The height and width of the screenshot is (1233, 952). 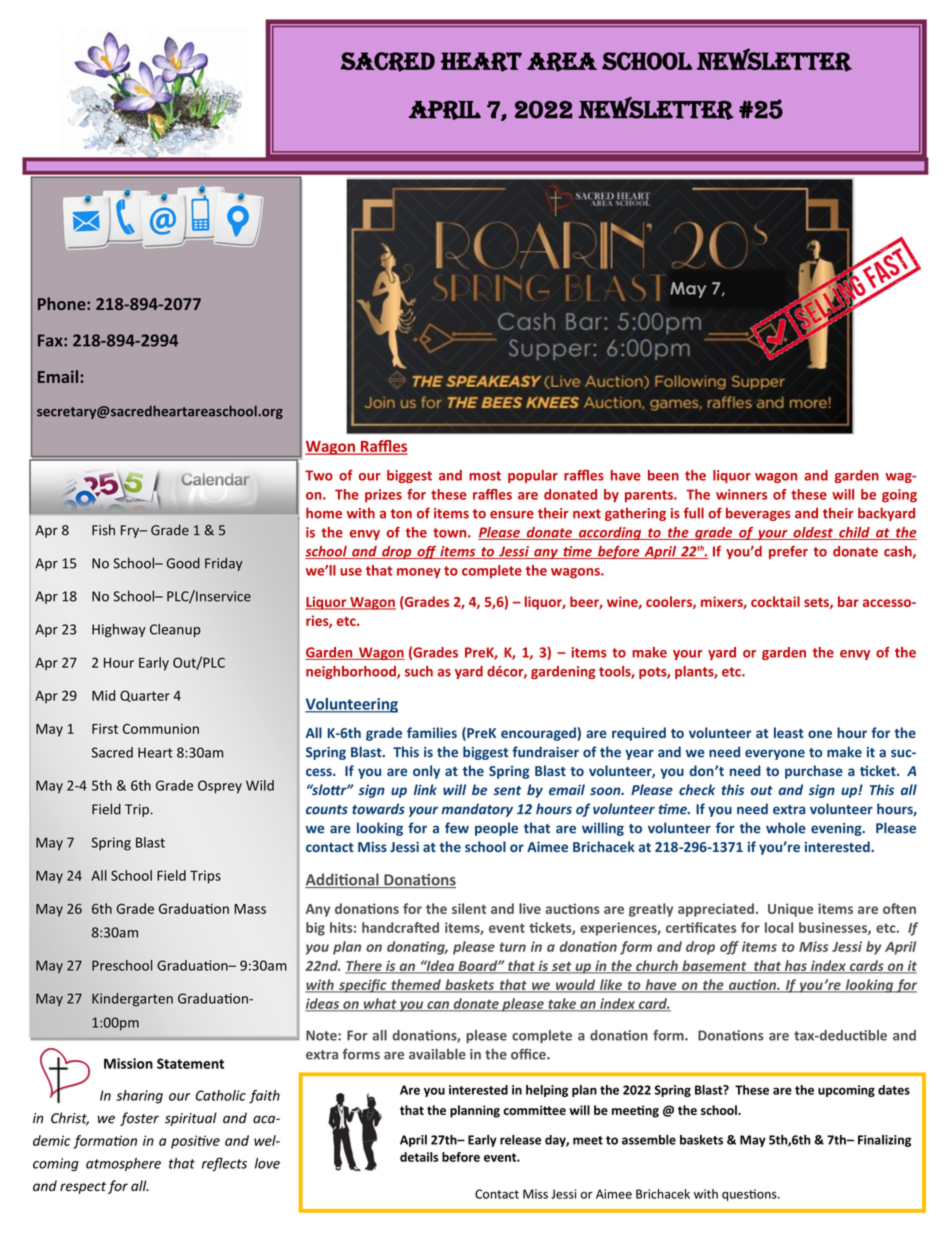 What do you see at coordinates (131, 531) in the screenshot?
I see `Fry` at bounding box center [131, 531].
